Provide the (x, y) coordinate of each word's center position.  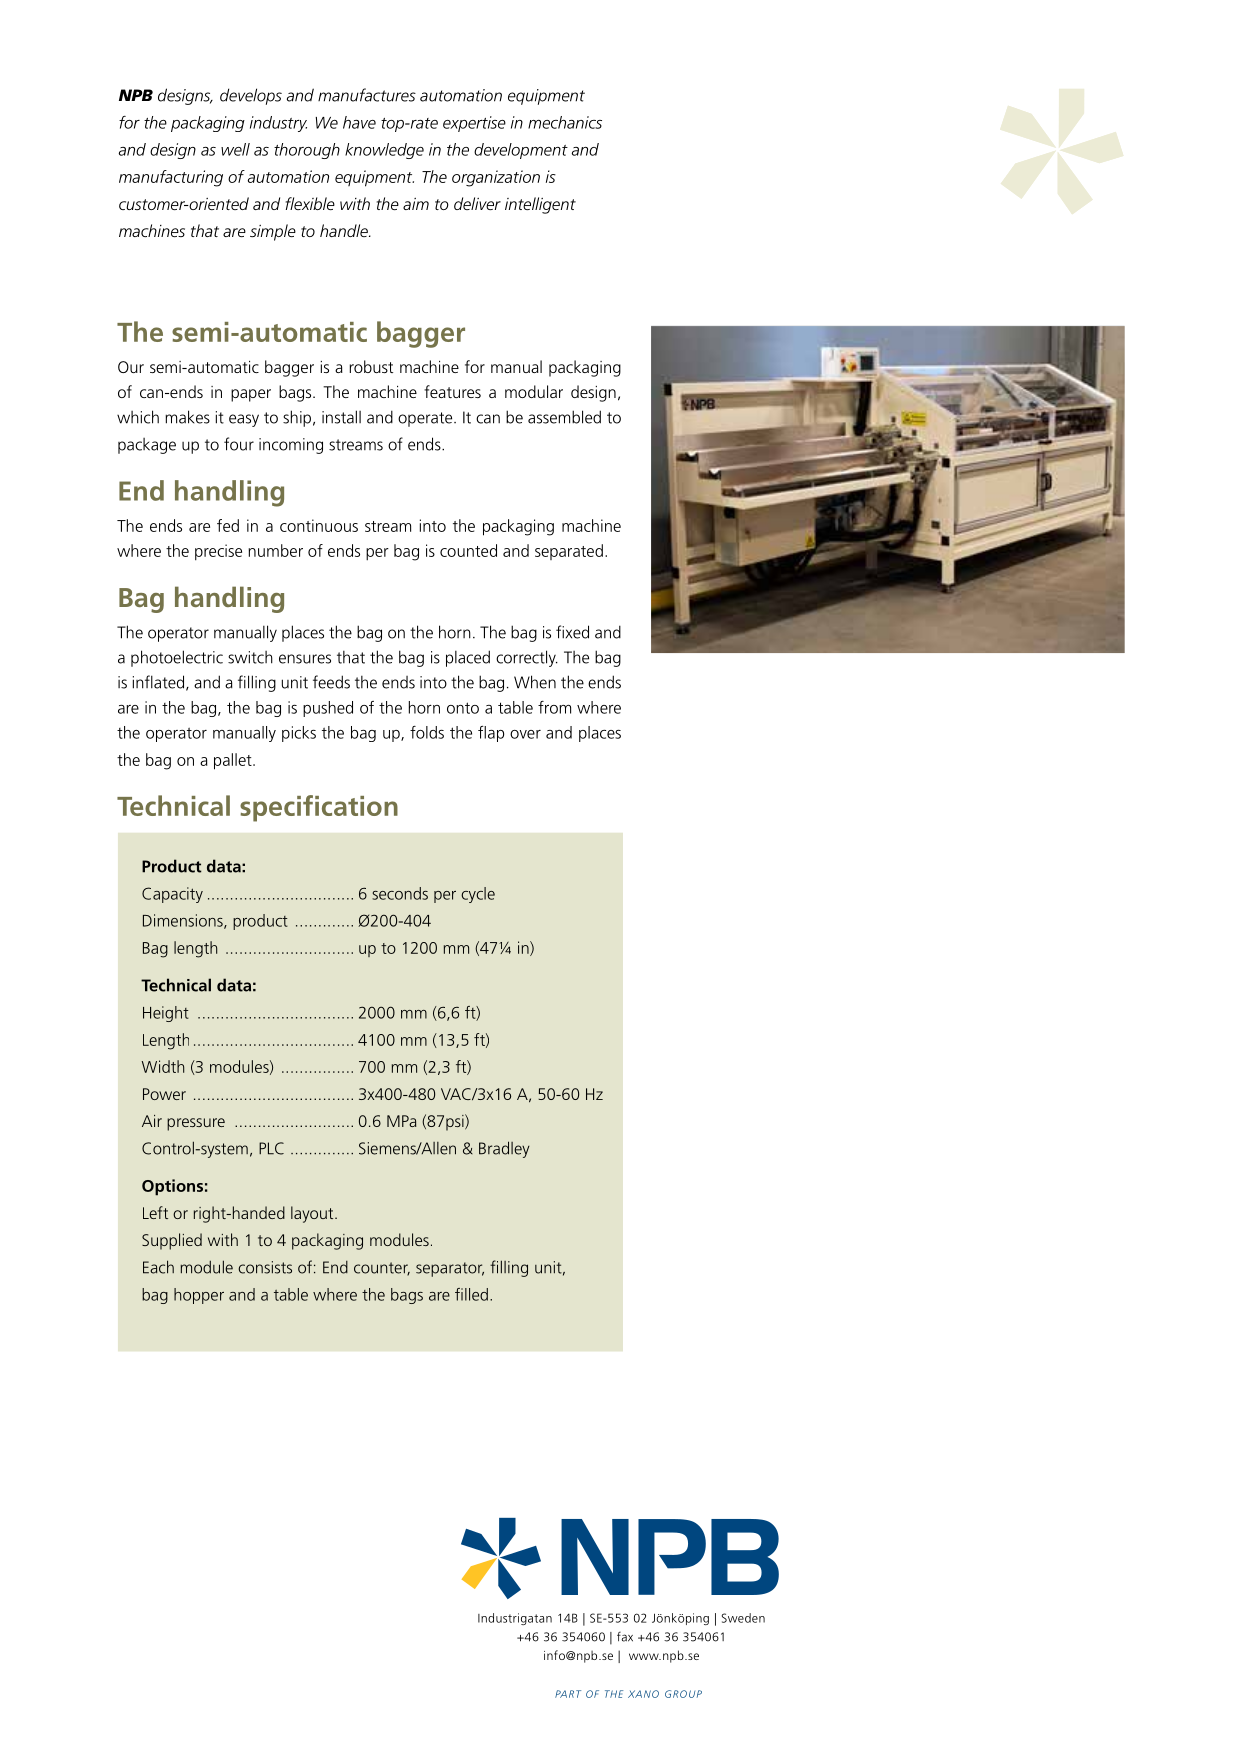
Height (166, 1014)
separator (450, 1269)
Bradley (504, 1149)
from (554, 707)
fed (228, 525)
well (235, 149)
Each (158, 1267)
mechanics (565, 122)
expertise (474, 124)
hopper (199, 1296)
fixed (572, 632)
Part (568, 1694)
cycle (478, 895)
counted (468, 550)
